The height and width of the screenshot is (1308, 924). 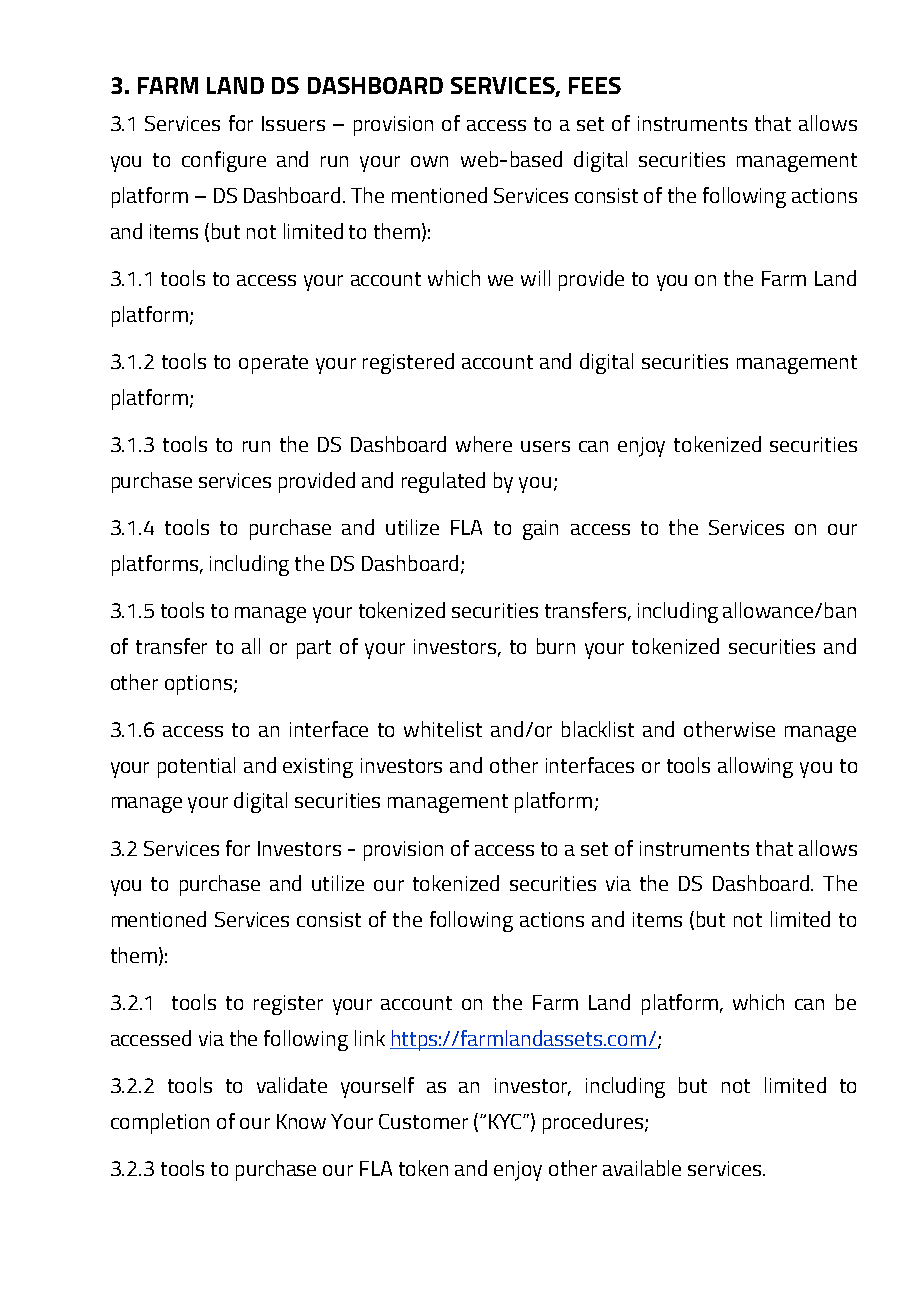 What do you see at coordinates (598, 729) in the screenshot?
I see `blacklist` at bounding box center [598, 729].
